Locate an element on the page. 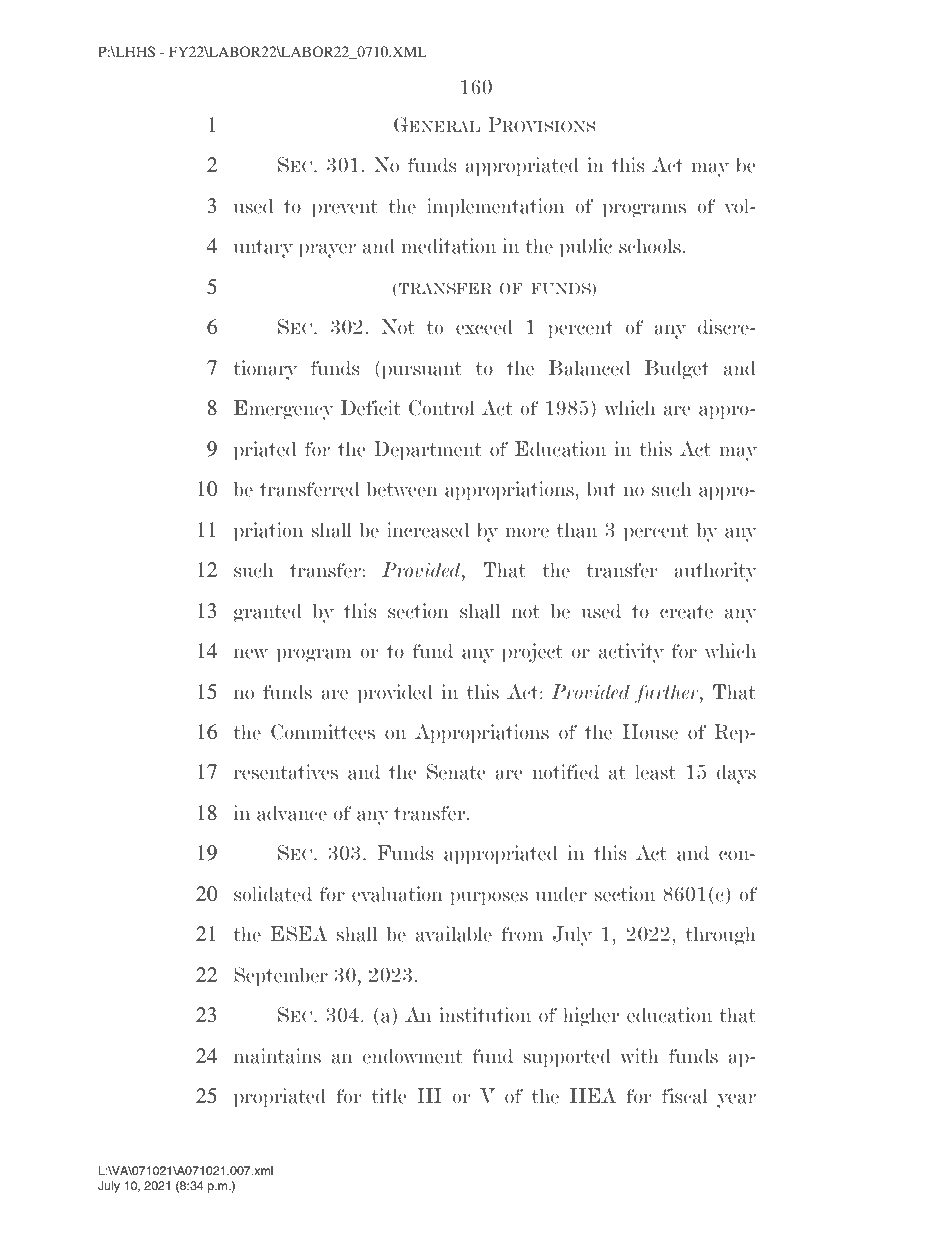  prayer is located at coordinates (327, 250).
